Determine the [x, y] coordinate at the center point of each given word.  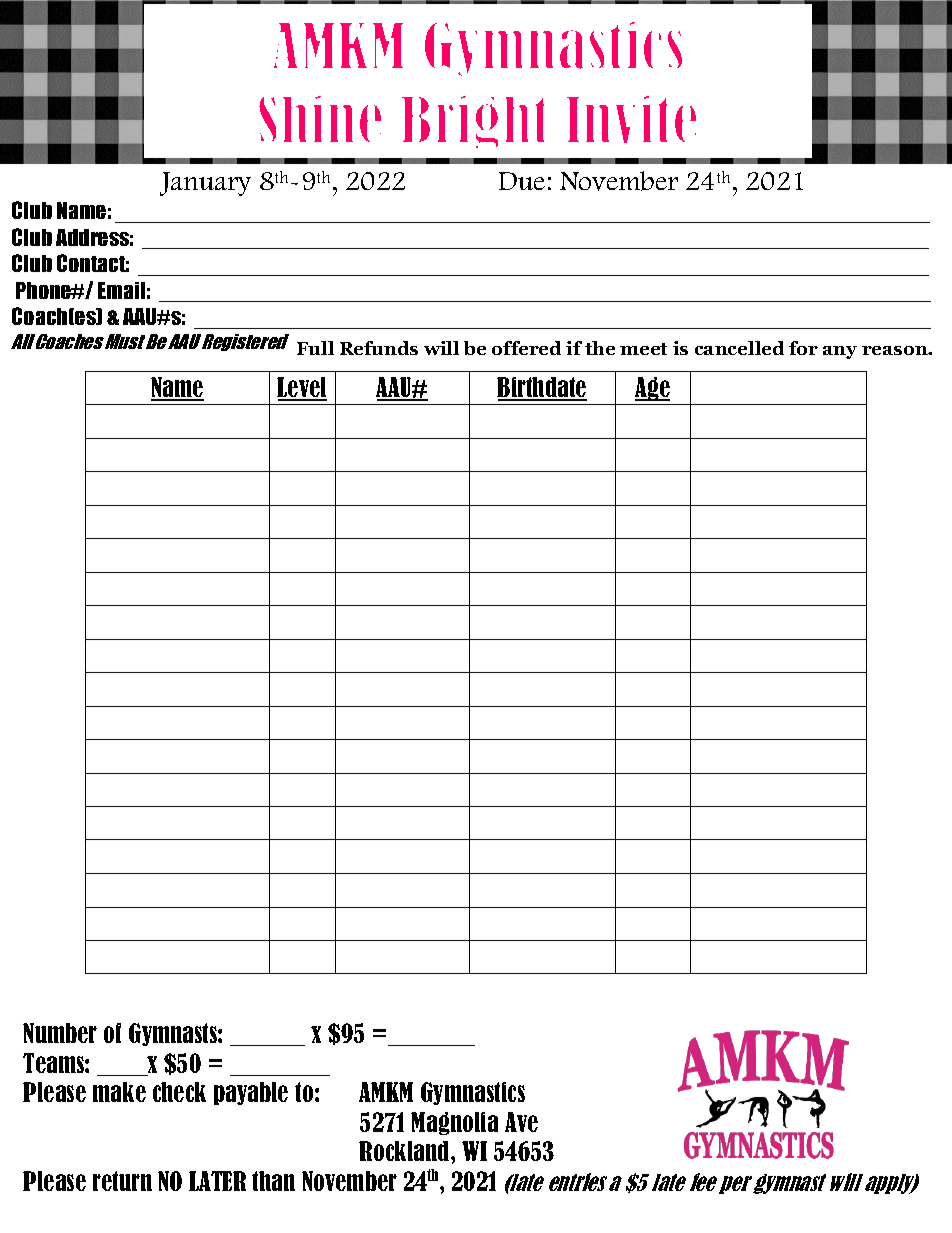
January [205, 184]
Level [302, 388]
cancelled [739, 348]
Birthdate [542, 388]
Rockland [405, 1151]
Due [522, 181]
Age [652, 389]
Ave [521, 1122]
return [122, 1181]
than [273, 1181]
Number [60, 1033]
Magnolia [454, 1123]
